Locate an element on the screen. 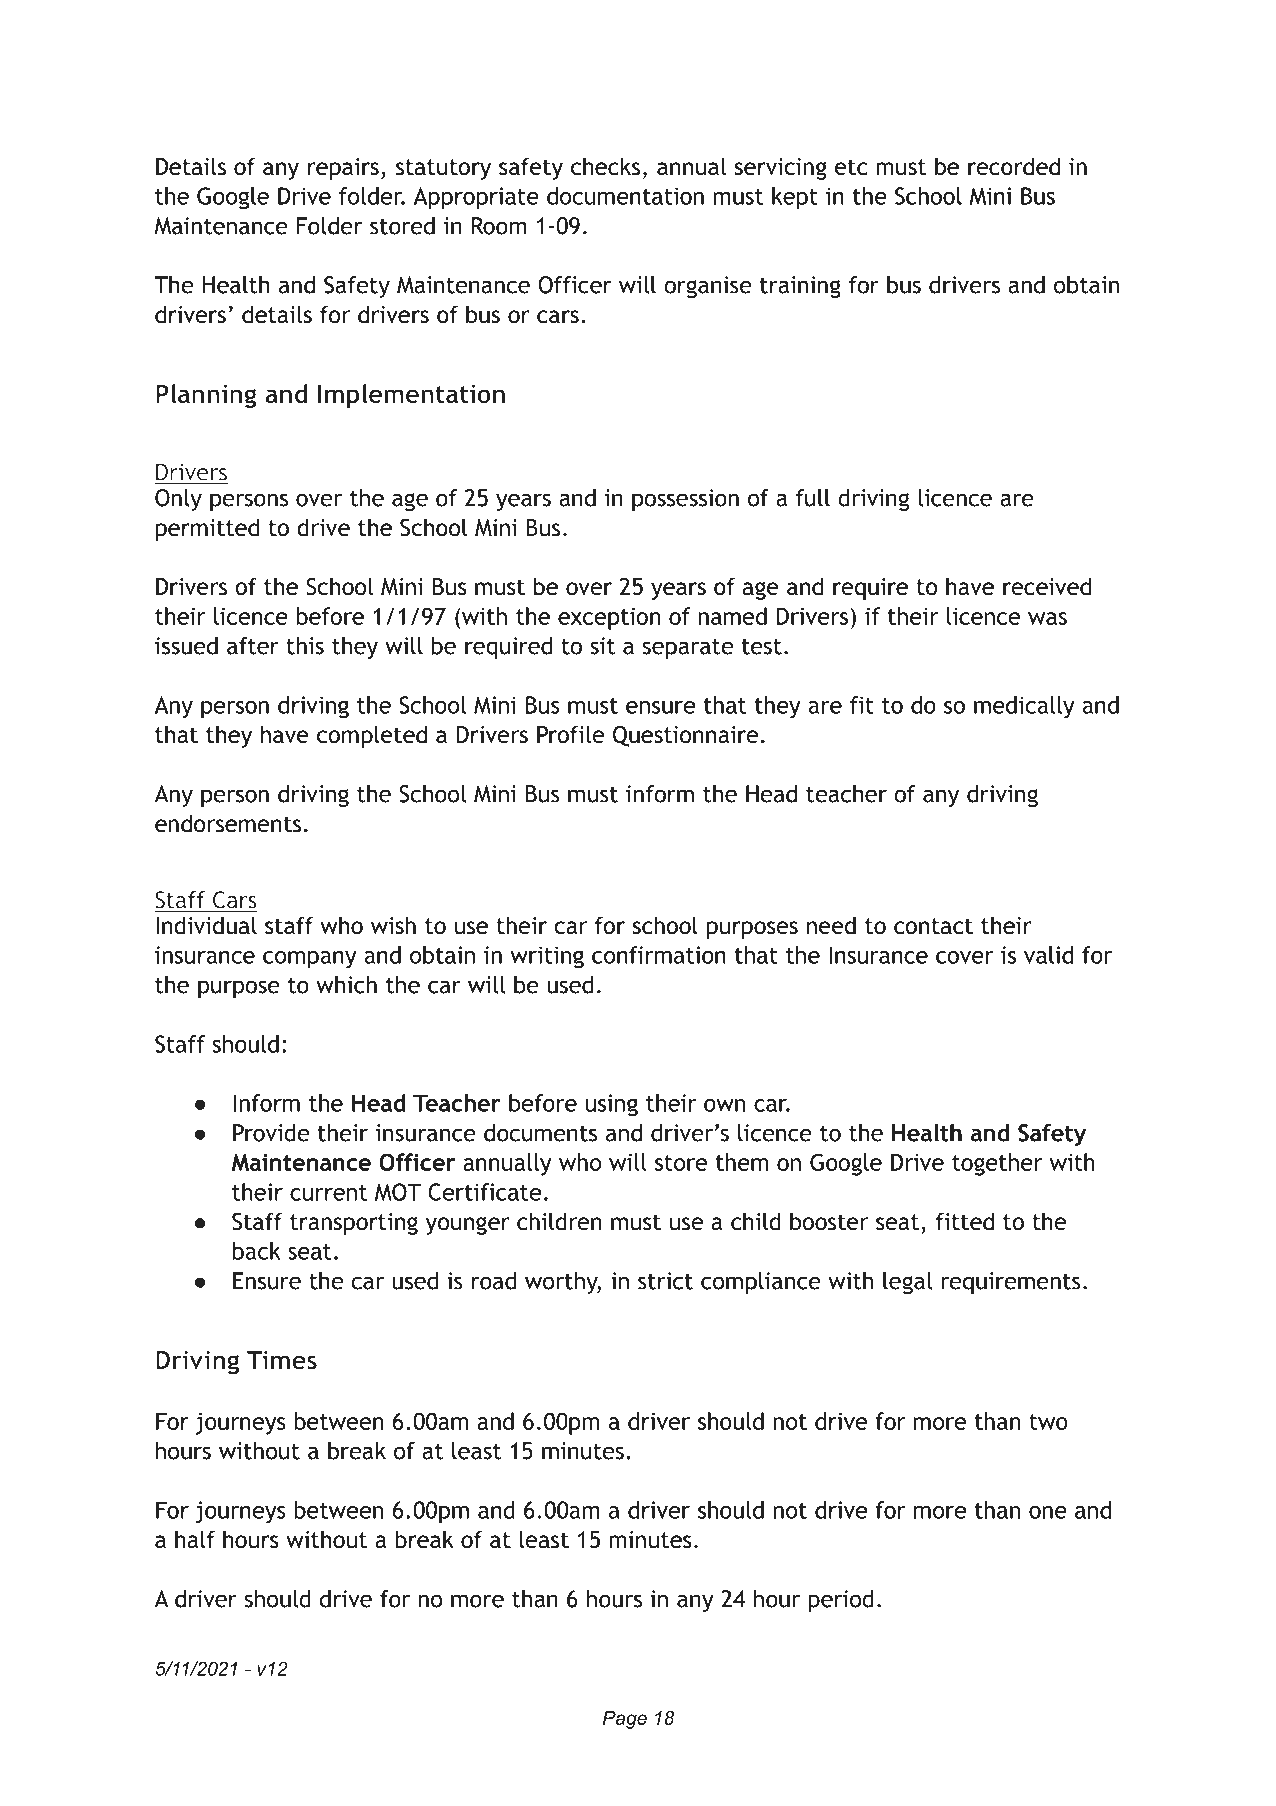 The image size is (1276, 1806). Times is located at coordinates (282, 1360).
